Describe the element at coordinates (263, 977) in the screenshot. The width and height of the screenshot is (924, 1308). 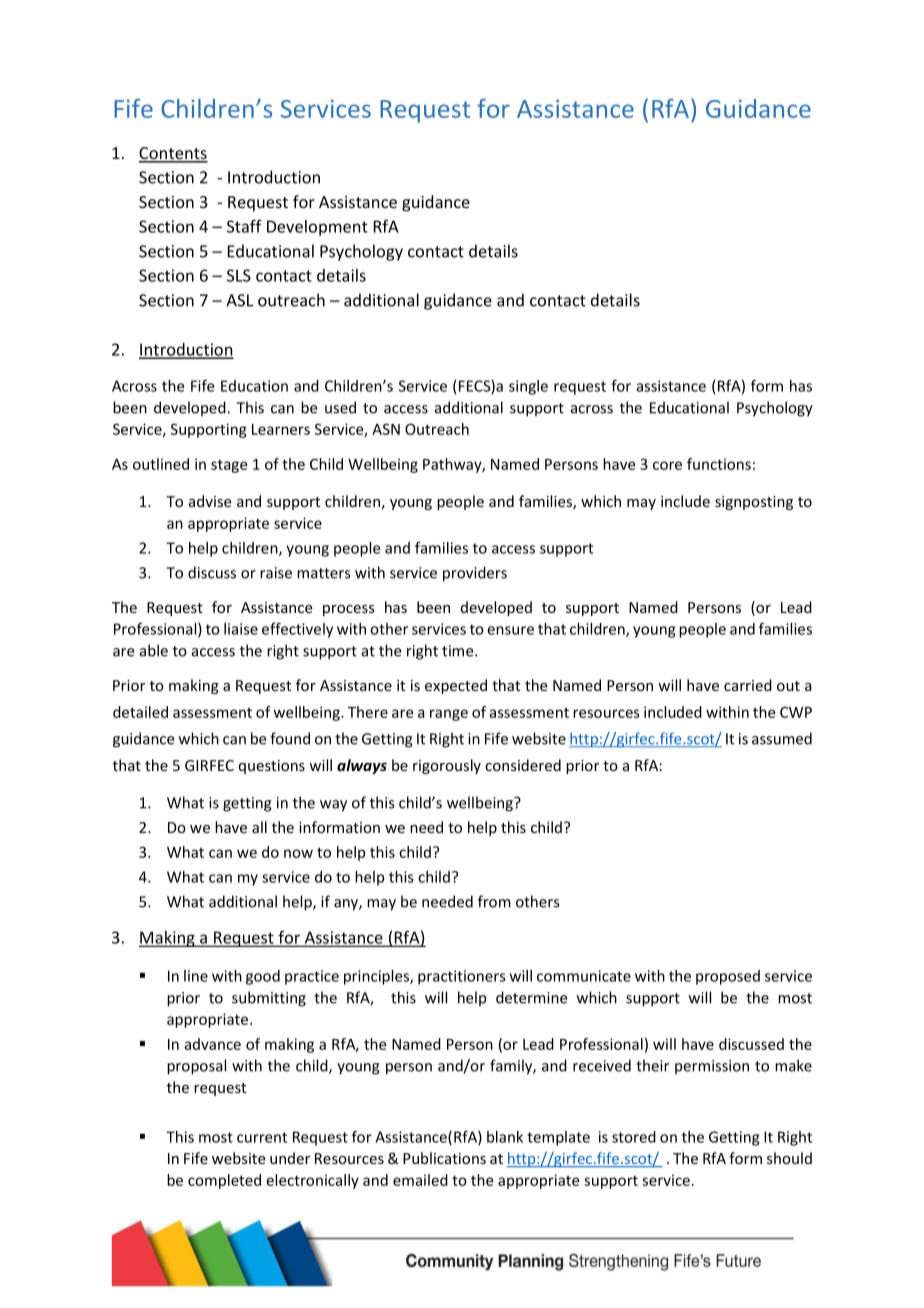
I see `good` at that location.
